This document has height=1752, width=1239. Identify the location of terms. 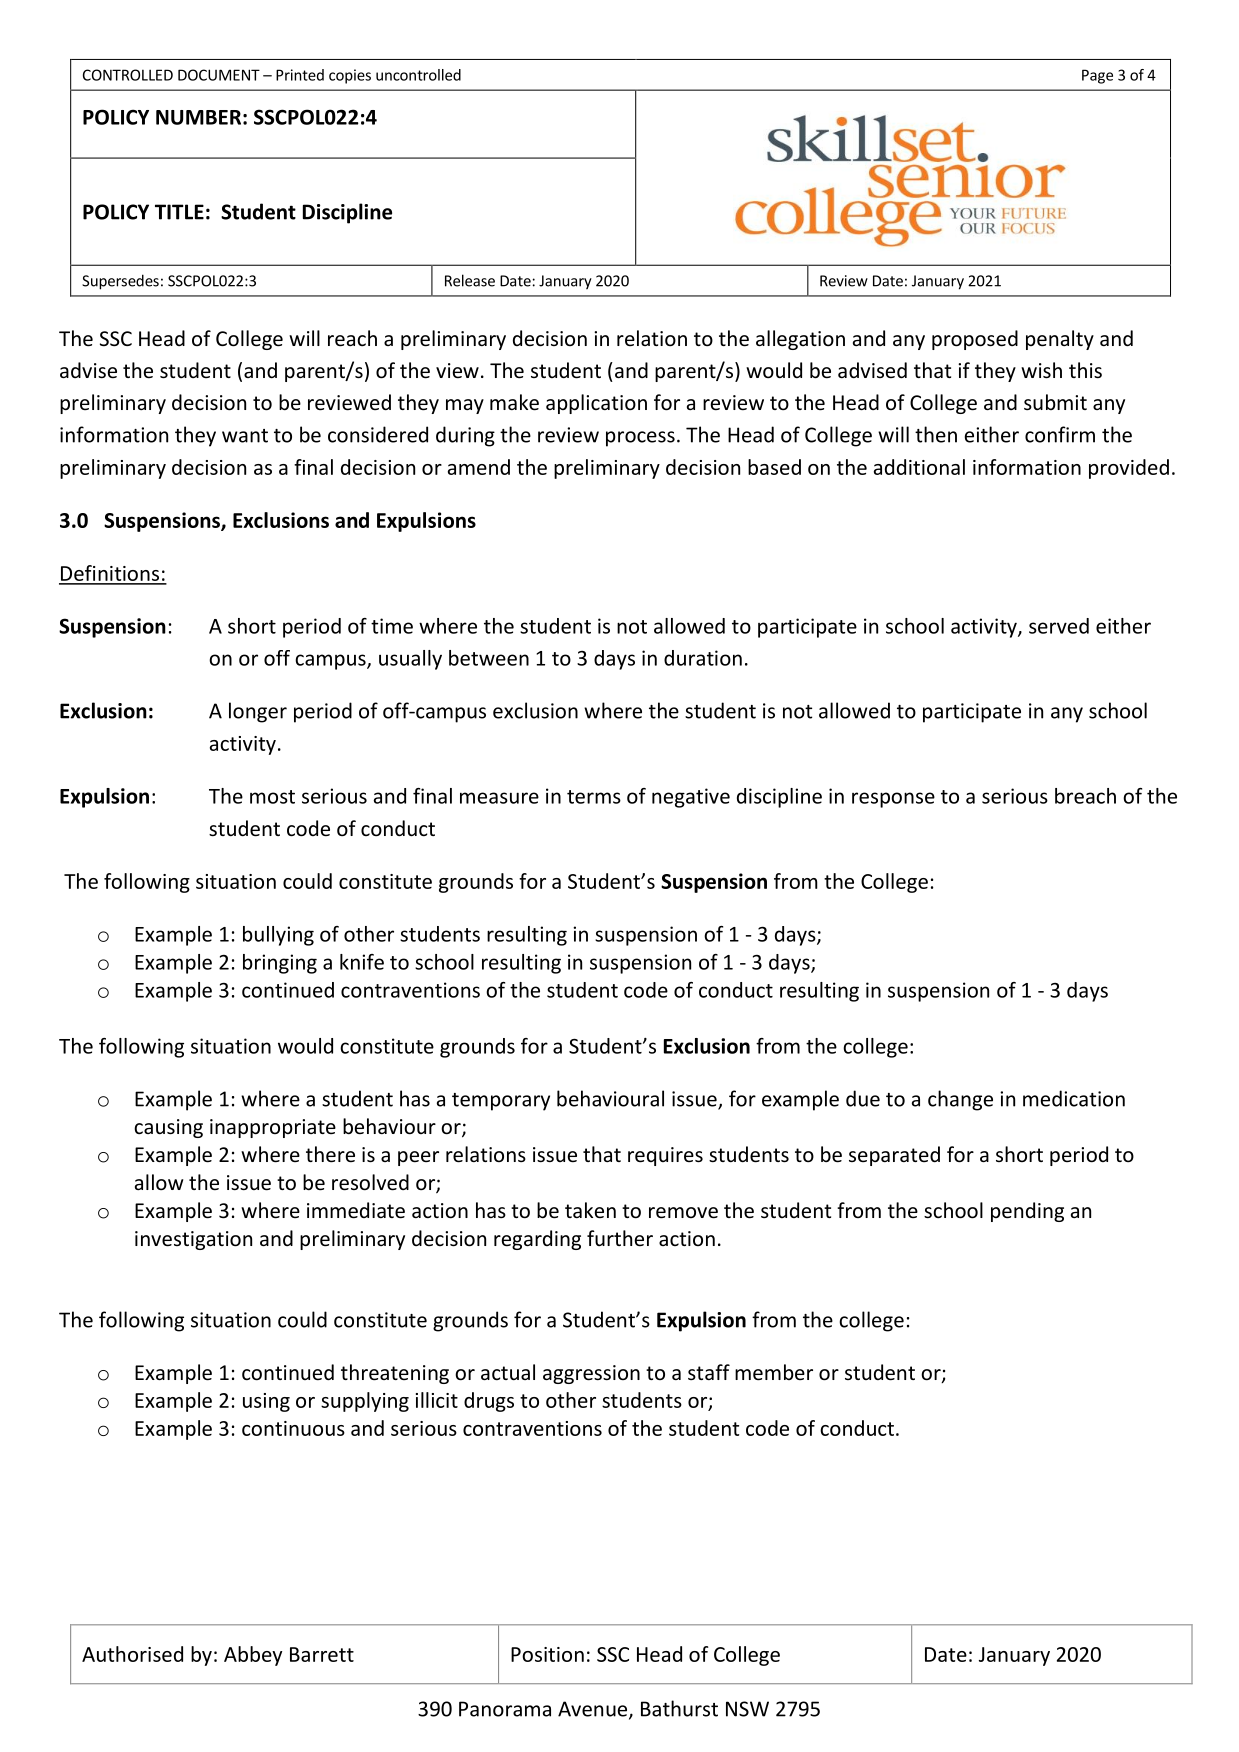
(594, 797).
